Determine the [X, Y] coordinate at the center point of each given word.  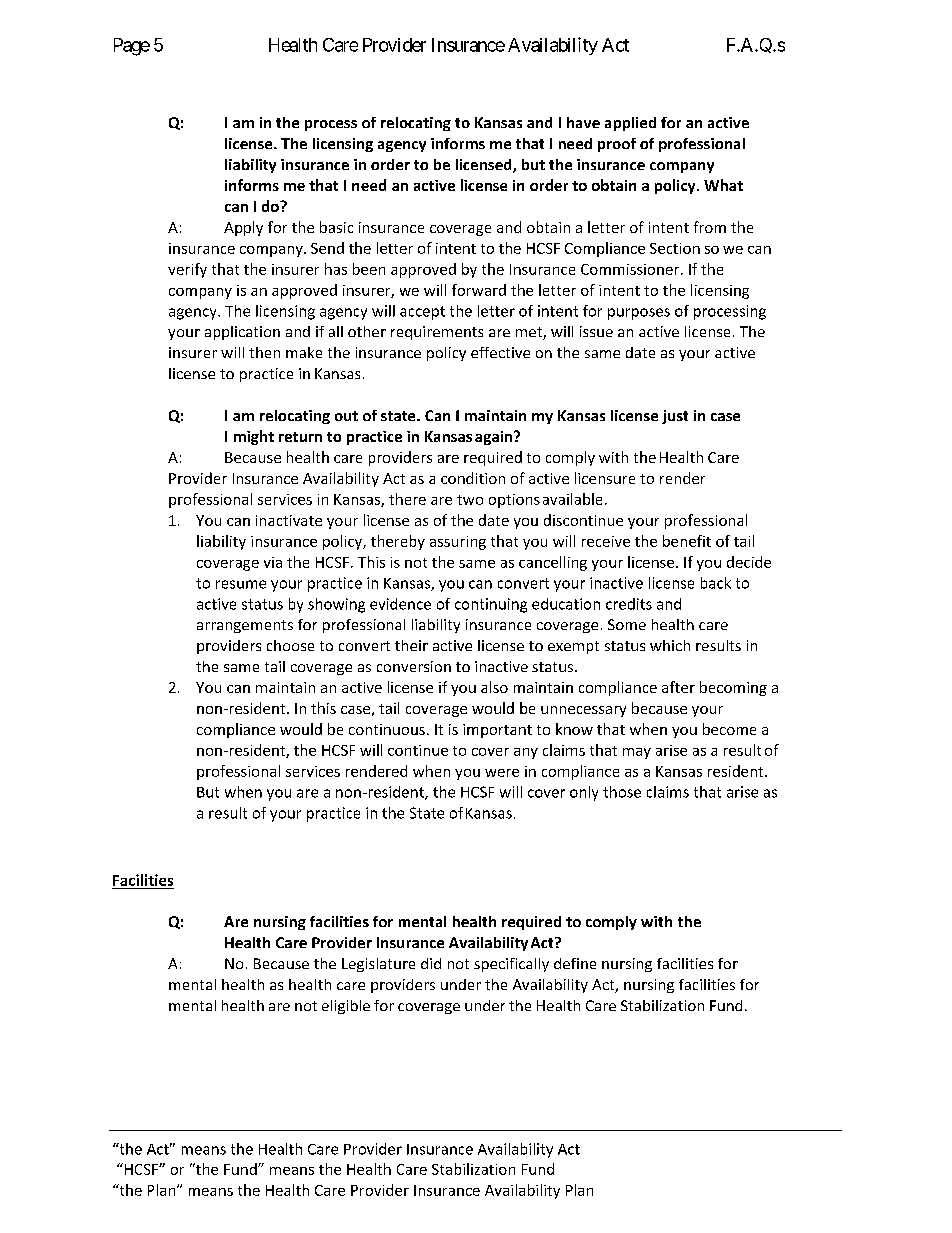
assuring [458, 543]
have [583, 122]
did [431, 963]
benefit [687, 541]
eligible [346, 1007]
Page [132, 47]
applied [630, 124]
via [273, 562]
